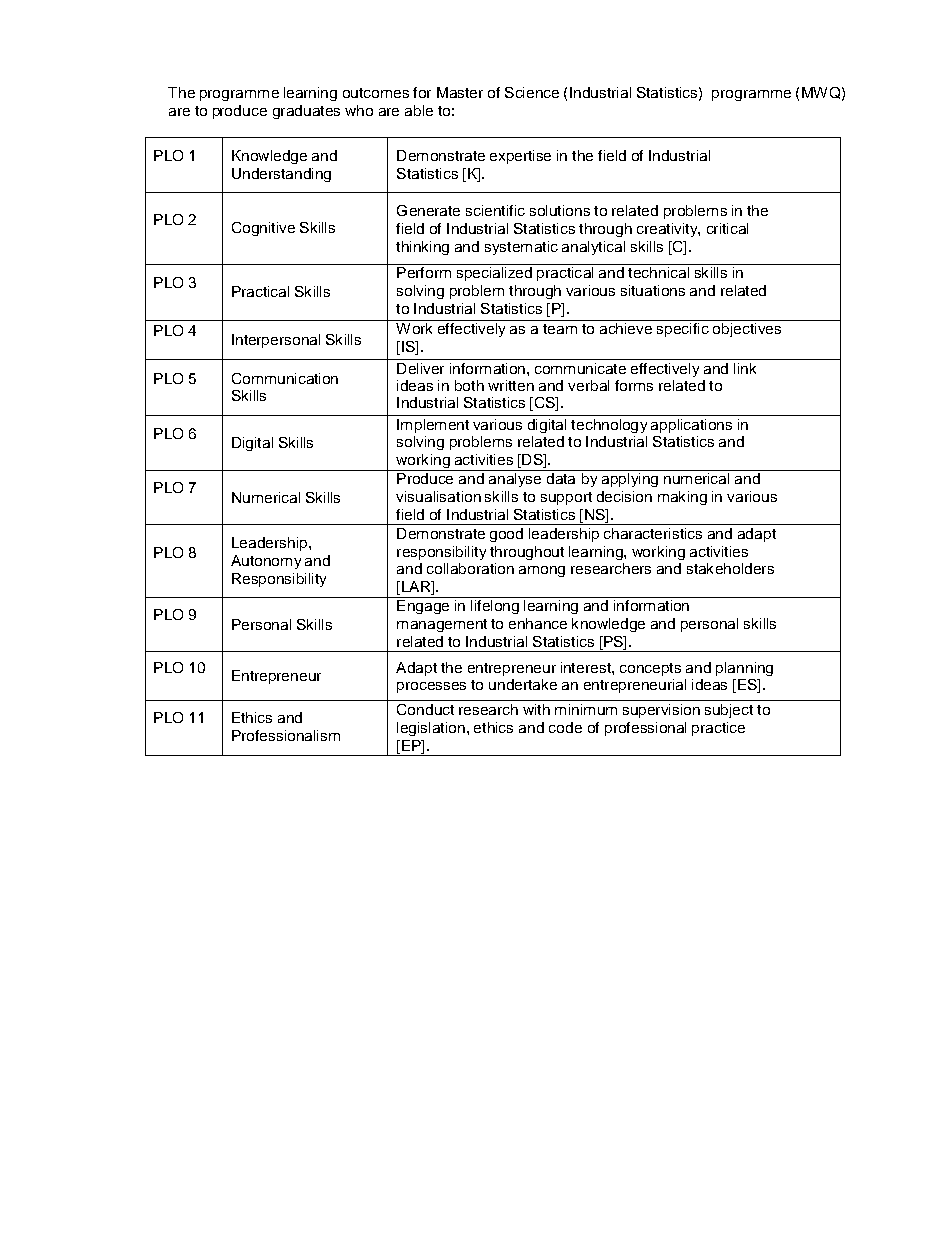 Image resolution: width=952 pixels, height=1233 pixels. What do you see at coordinates (521, 248) in the document?
I see `systematic` at bounding box center [521, 248].
